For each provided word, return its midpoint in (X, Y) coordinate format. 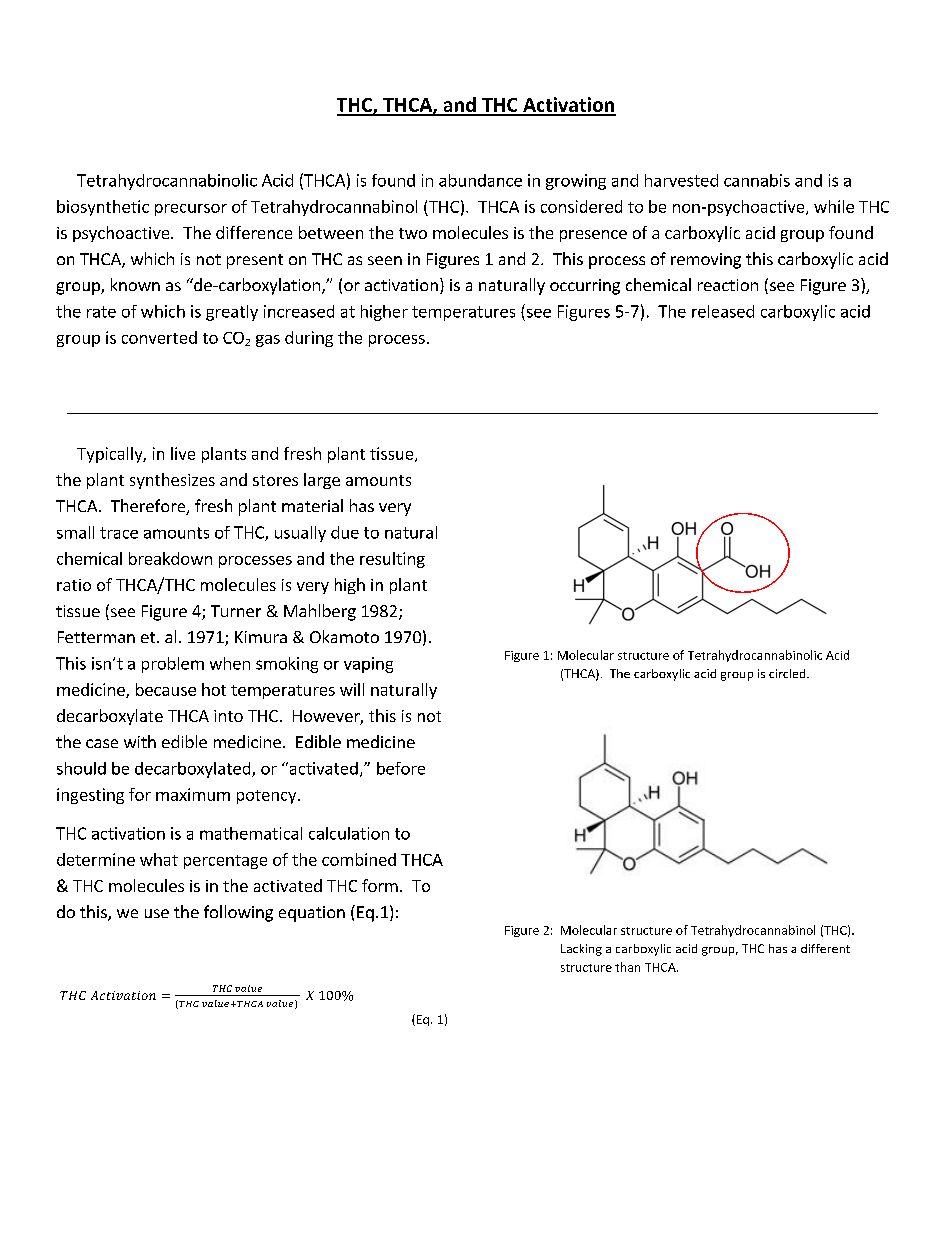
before (401, 768)
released (723, 311)
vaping (368, 665)
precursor (191, 210)
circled (788, 673)
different (825, 948)
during (309, 339)
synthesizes (172, 481)
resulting (392, 560)
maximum (193, 794)
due (345, 532)
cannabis (757, 180)
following (238, 913)
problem (173, 665)
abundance (480, 180)
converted (159, 337)
